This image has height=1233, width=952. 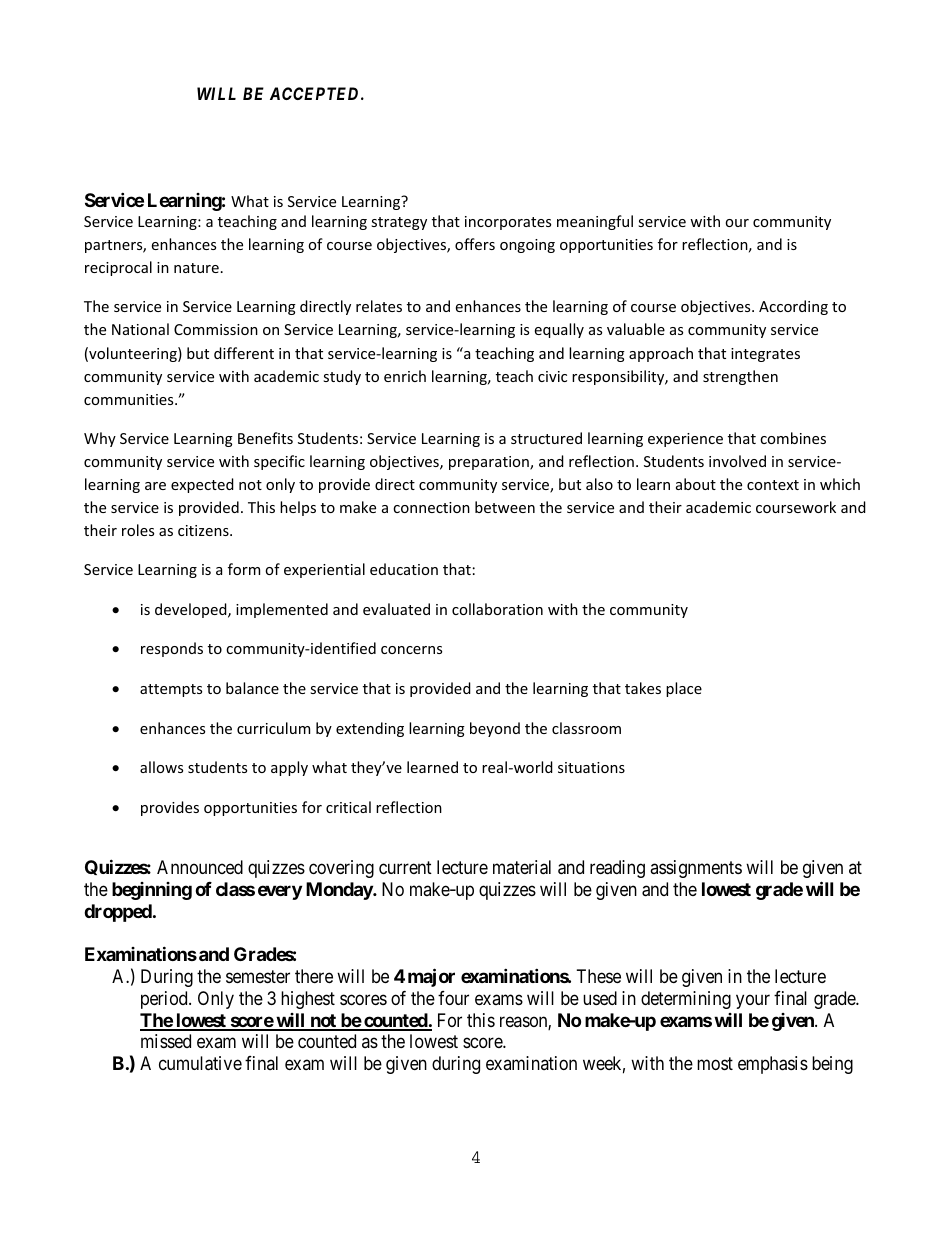 I want to click on concerns, so click(x=411, y=650).
